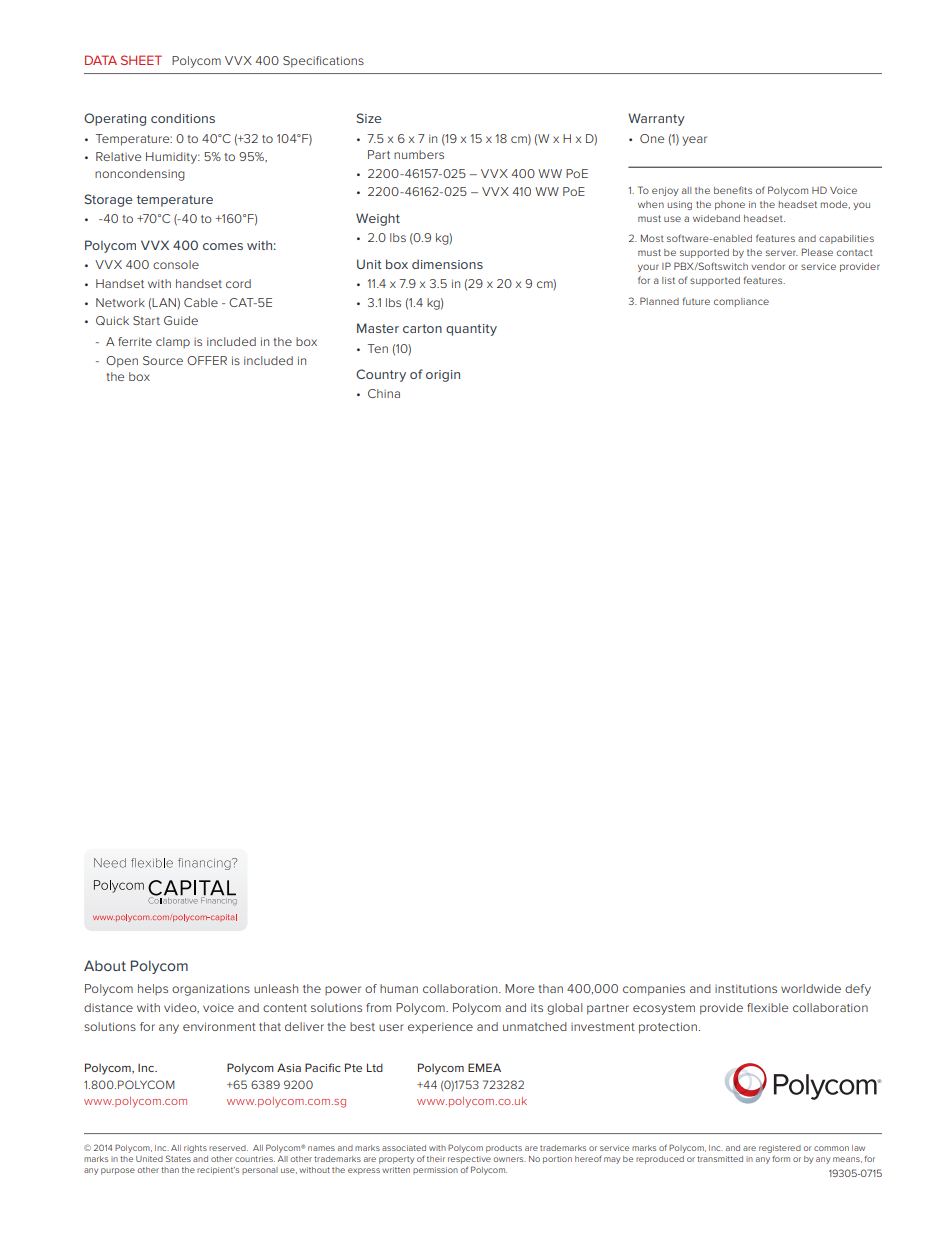  Describe the element at coordinates (746, 988) in the screenshot. I see `institutions` at that location.
